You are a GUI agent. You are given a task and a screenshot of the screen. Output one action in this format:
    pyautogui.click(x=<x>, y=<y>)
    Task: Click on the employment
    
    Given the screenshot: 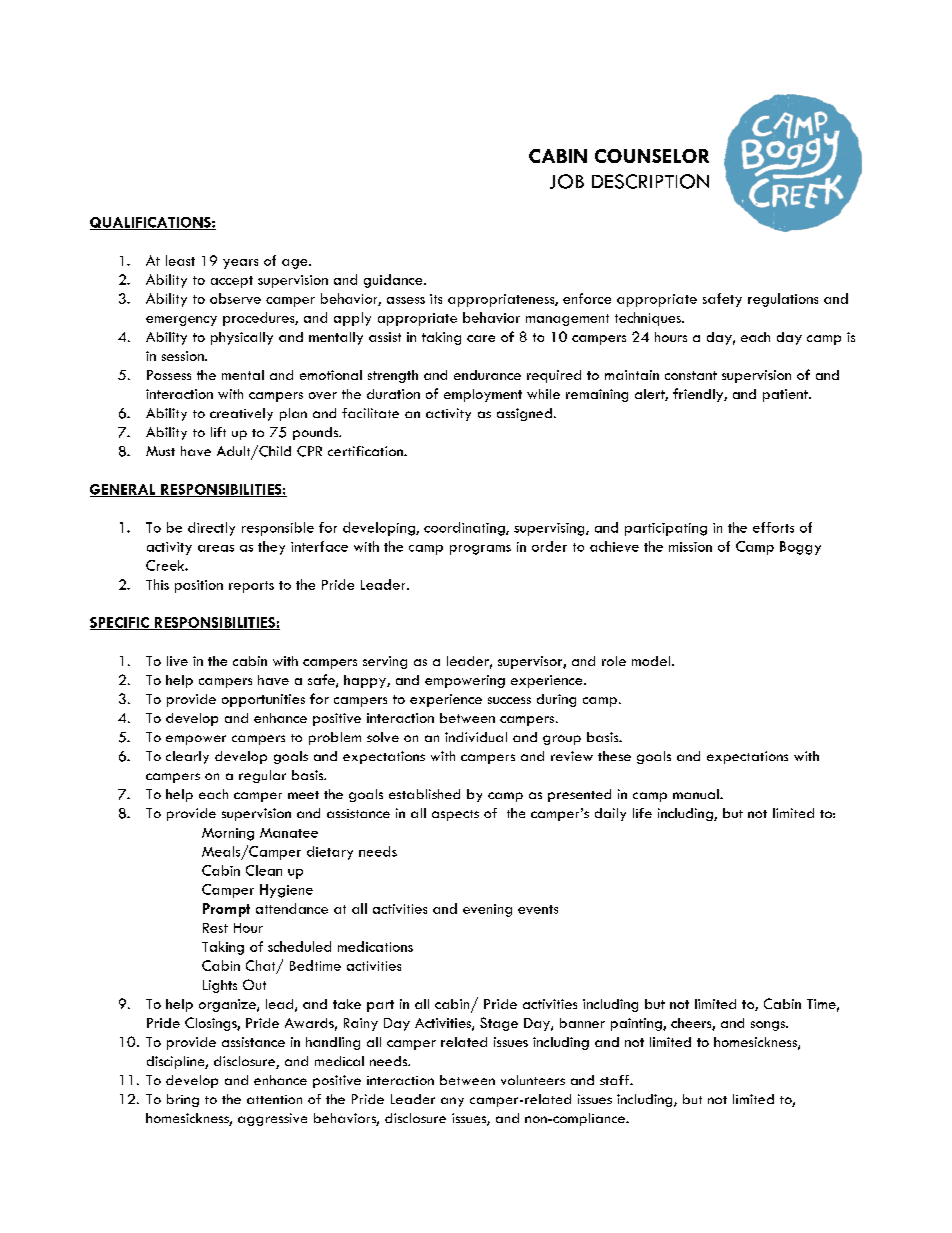 What is the action you would take?
    pyautogui.click(x=483, y=395)
